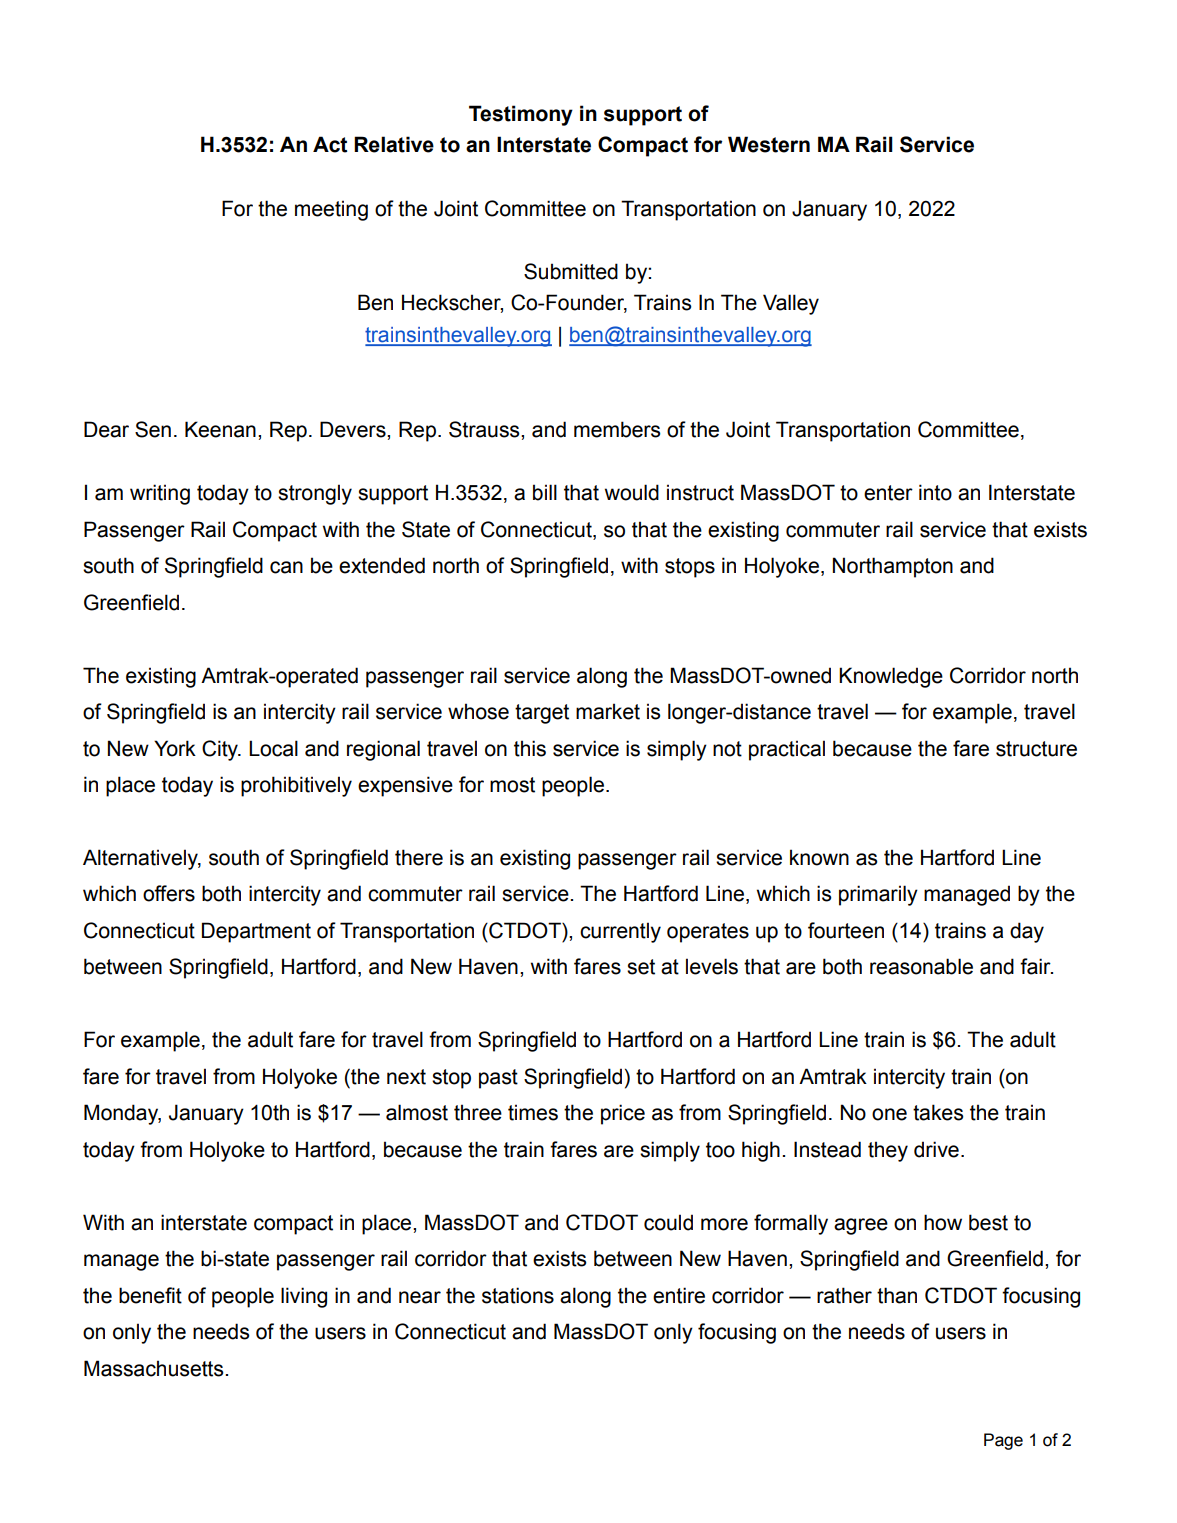 The height and width of the screenshot is (1523, 1177). What do you see at coordinates (175, 748) in the screenshot?
I see `York` at bounding box center [175, 748].
